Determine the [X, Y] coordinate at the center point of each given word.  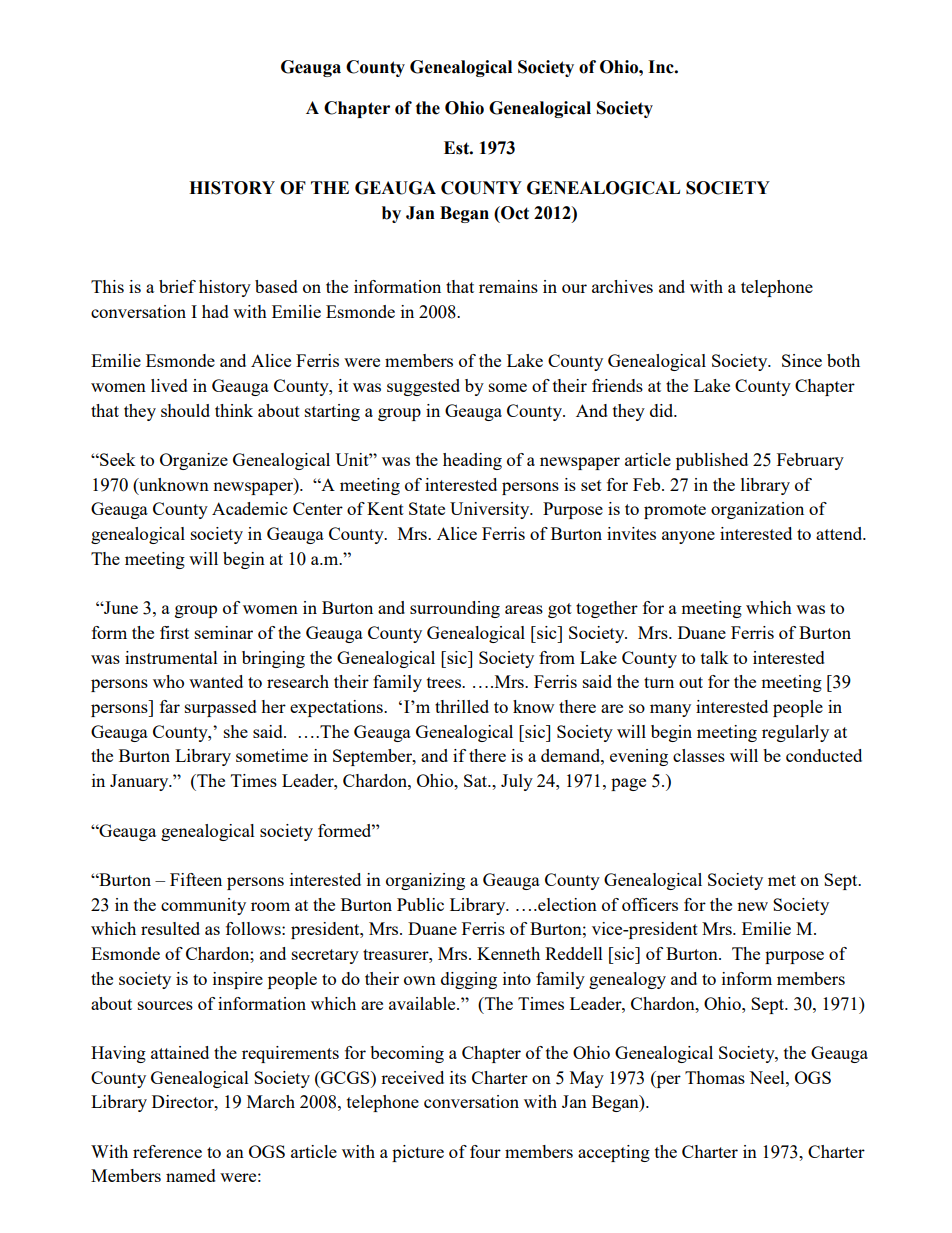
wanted [216, 681]
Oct [514, 213]
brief [177, 286]
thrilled [462, 706]
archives [622, 286]
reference [167, 1151]
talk [715, 657]
